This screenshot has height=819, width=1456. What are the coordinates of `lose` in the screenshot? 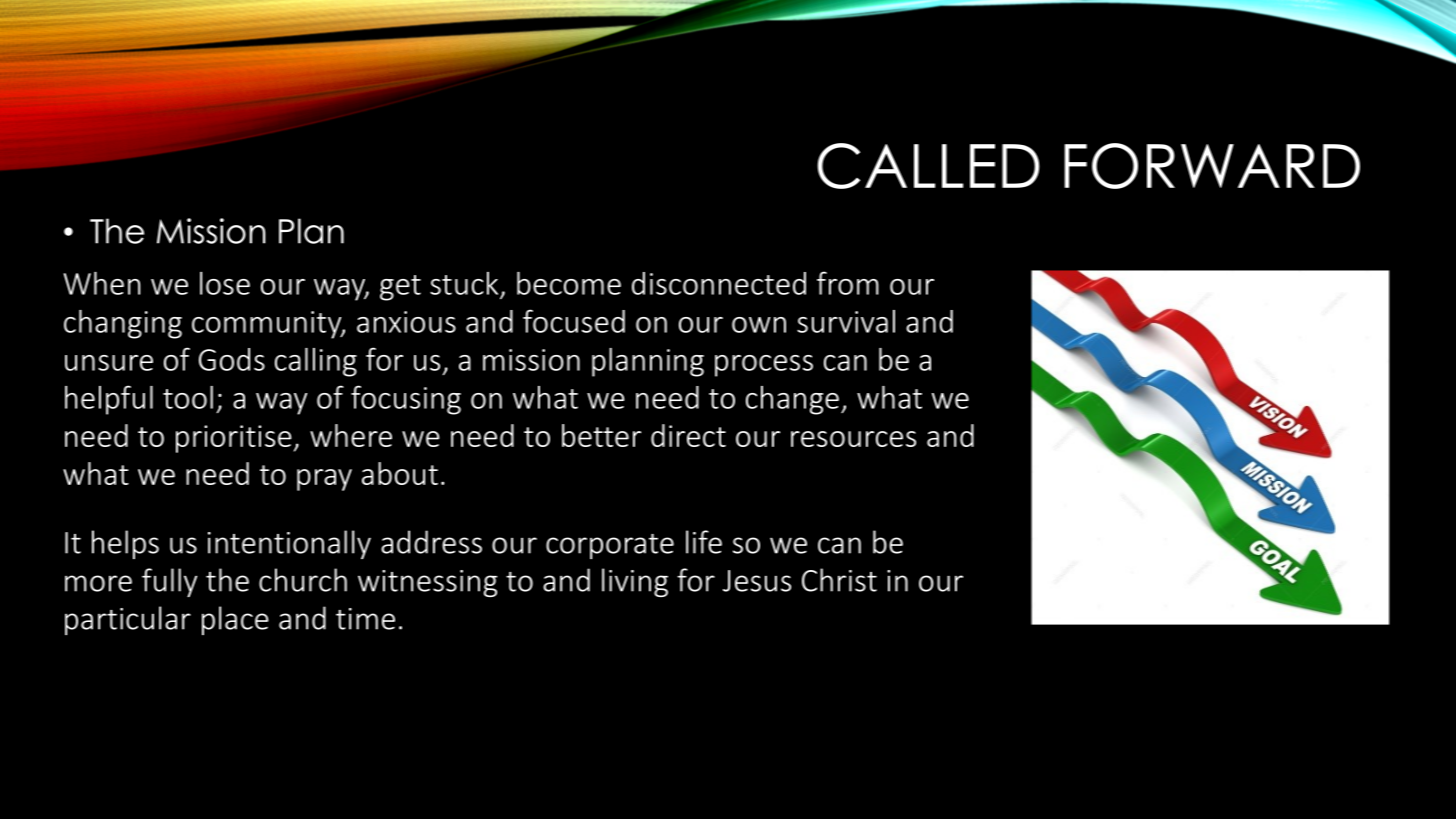 It's located at (225, 283).
